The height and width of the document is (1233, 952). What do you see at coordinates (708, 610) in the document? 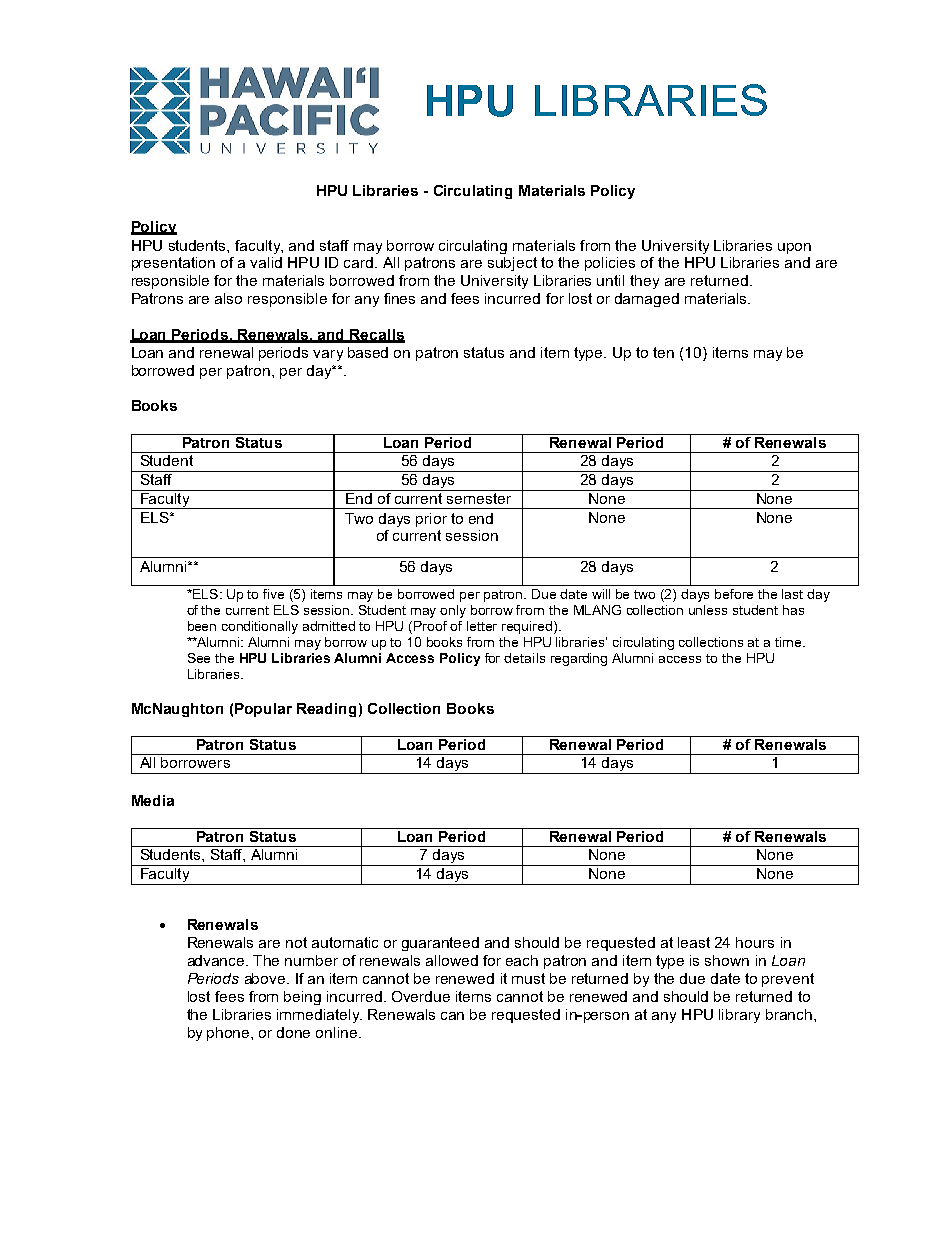
I see `unless` at bounding box center [708, 610].
